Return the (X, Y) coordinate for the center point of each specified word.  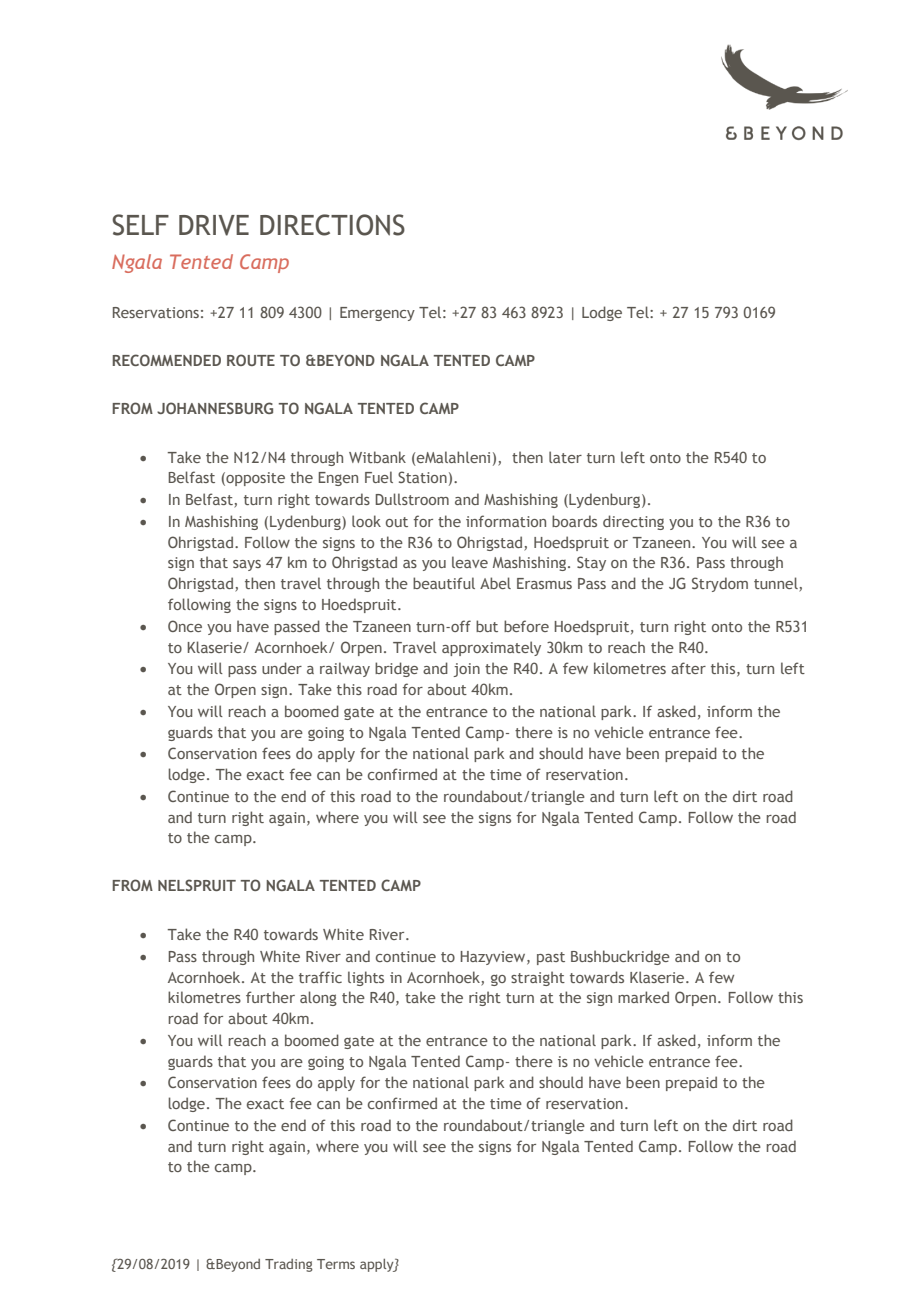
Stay (591, 563)
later (565, 457)
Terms (336, 1264)
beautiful (444, 583)
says (247, 565)
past (551, 958)
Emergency (377, 314)
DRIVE (214, 225)
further (270, 997)
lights (366, 978)
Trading (289, 1265)
